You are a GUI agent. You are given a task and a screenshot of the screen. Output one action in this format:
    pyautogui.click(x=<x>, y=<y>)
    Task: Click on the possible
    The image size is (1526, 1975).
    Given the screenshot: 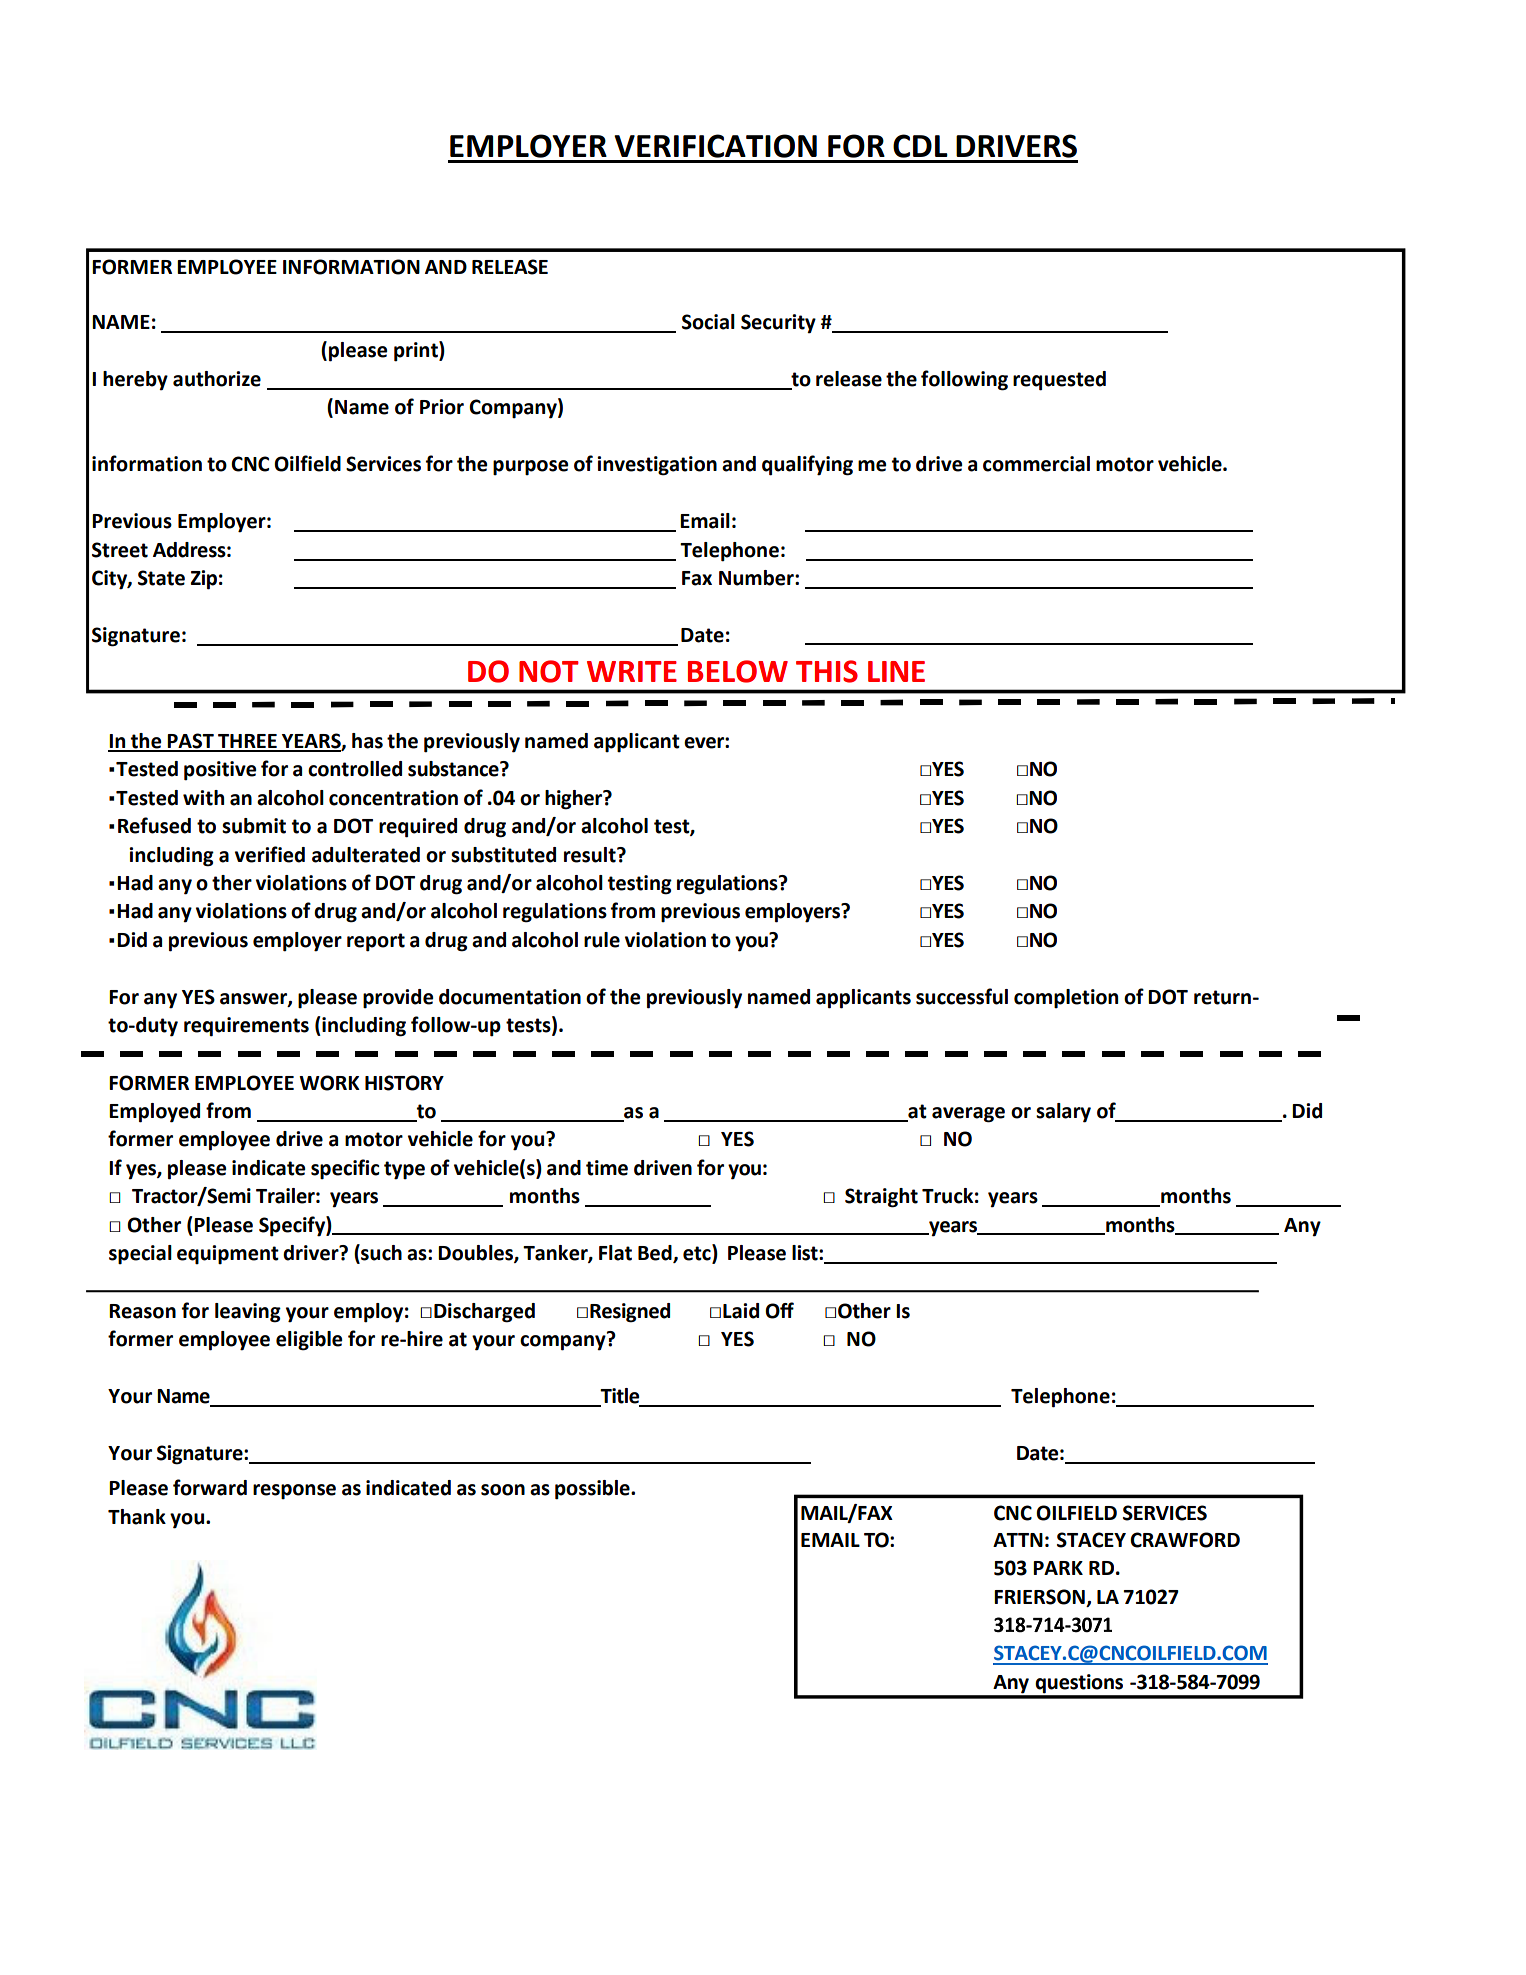 What is the action you would take?
    pyautogui.click(x=593, y=1490)
